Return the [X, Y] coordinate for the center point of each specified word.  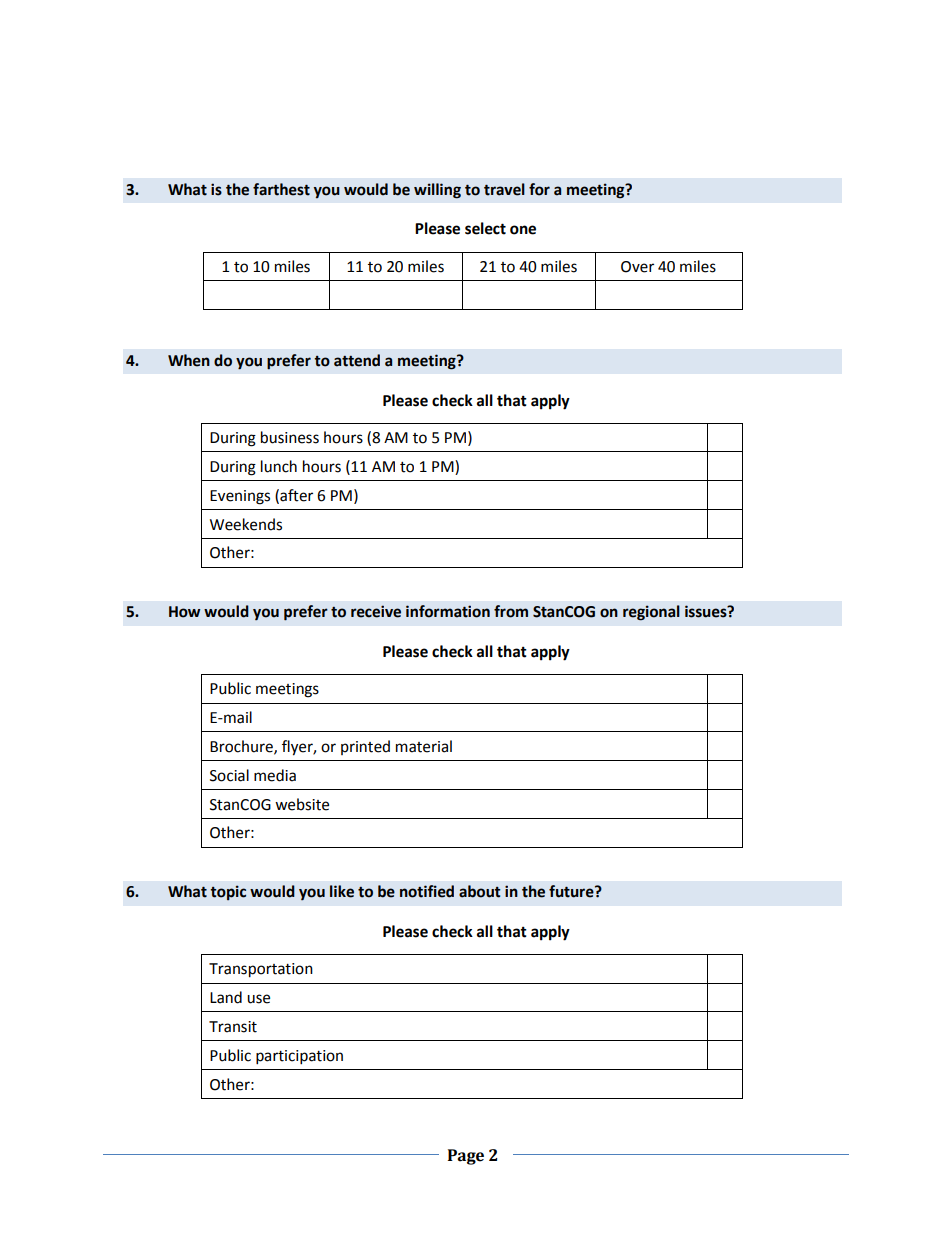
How [184, 612]
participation [299, 1057]
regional [651, 613]
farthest [281, 189]
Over [637, 267]
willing [437, 191]
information [448, 611]
